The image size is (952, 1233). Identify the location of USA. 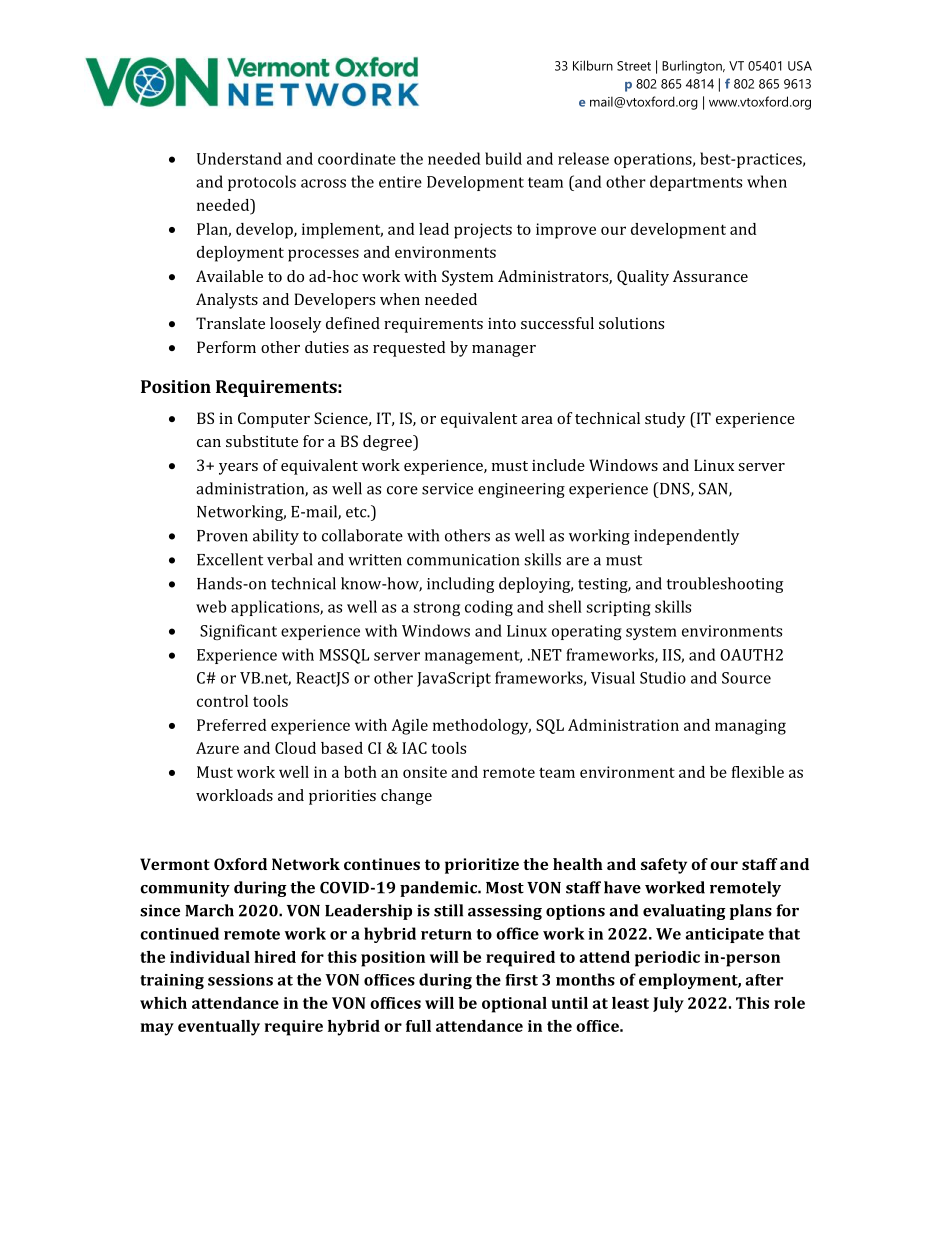
(800, 66).
